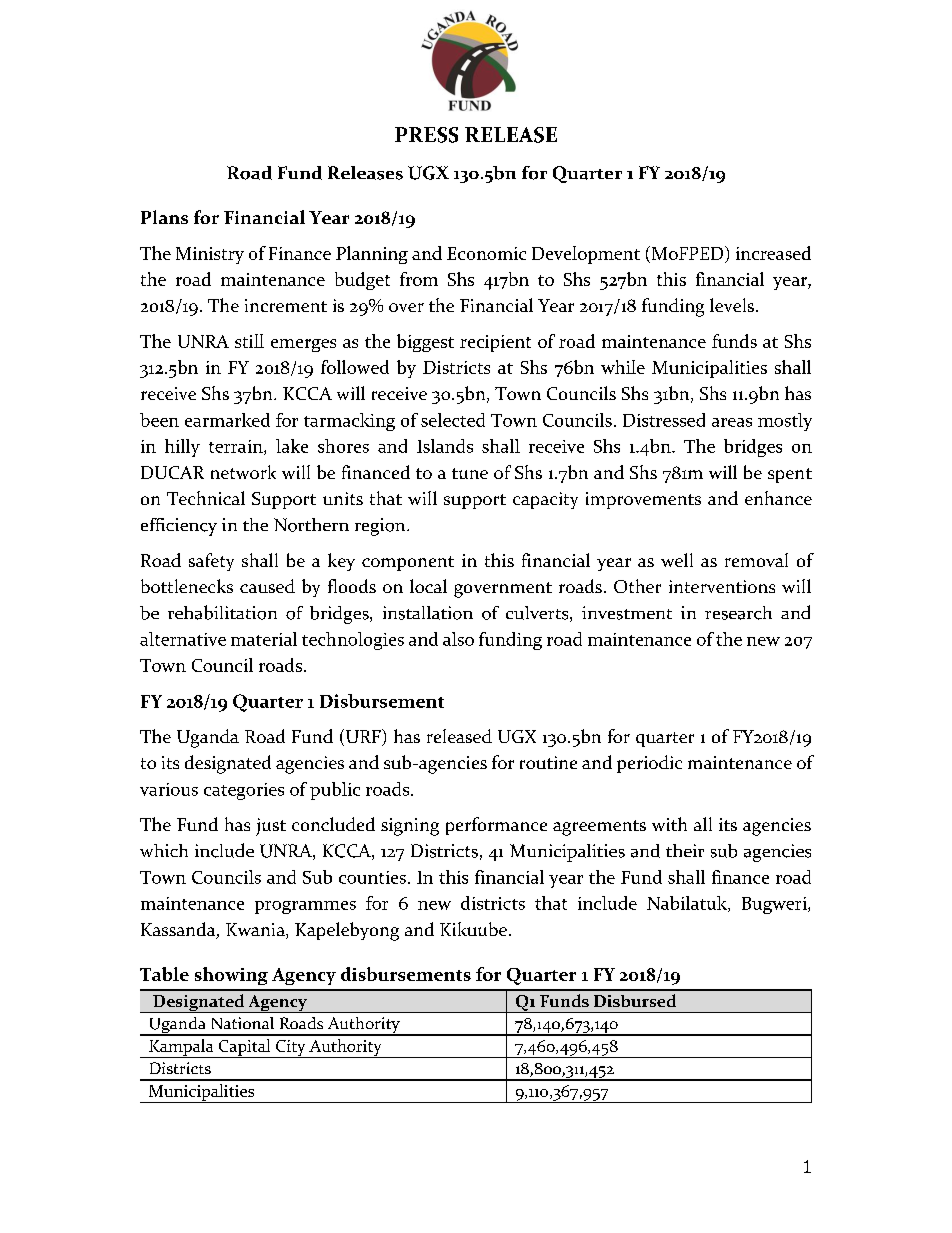  Describe the element at coordinates (222, 612) in the screenshot. I see `rehabilitation` at that location.
